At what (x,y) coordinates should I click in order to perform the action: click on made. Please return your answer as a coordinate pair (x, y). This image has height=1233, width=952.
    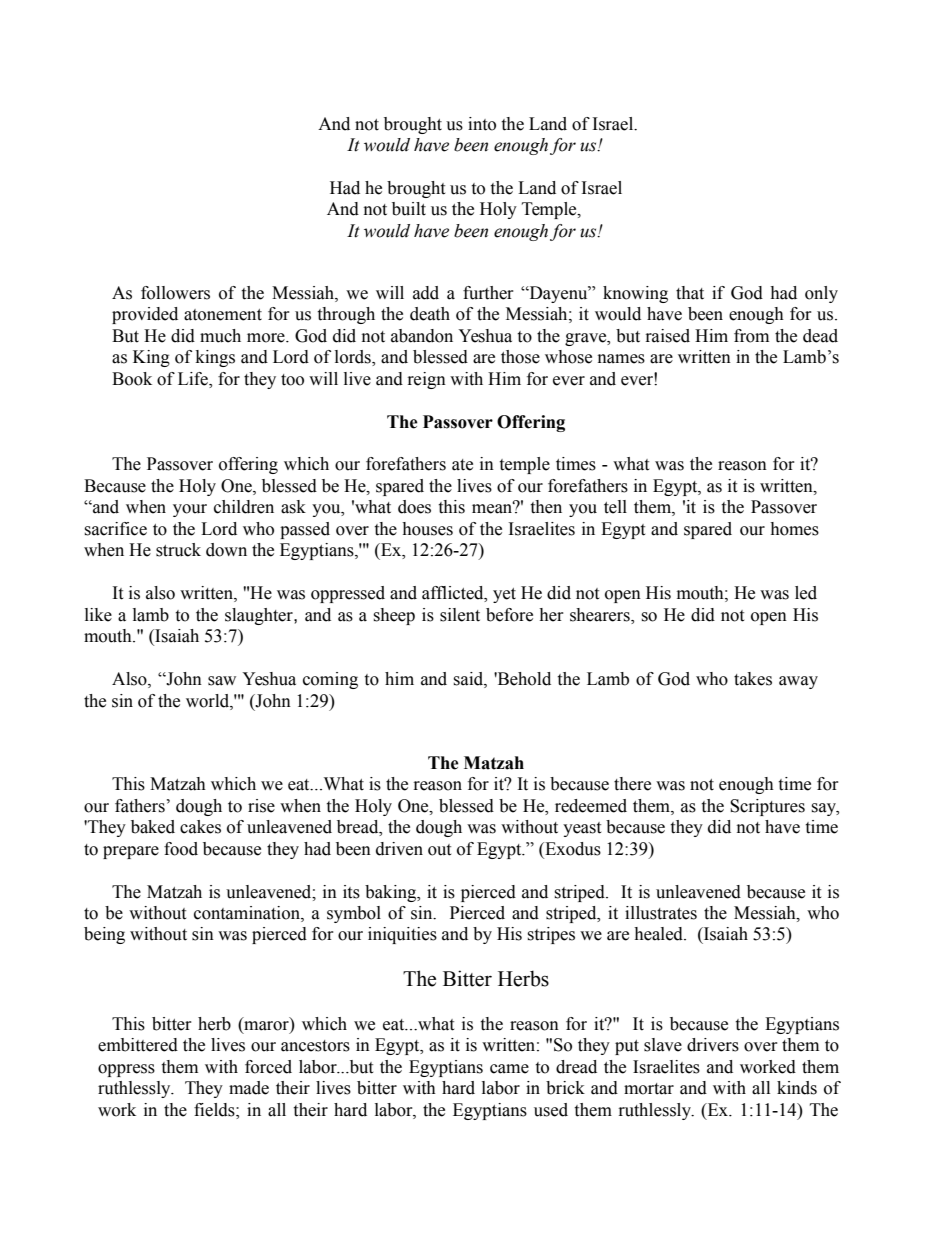
    Looking at the image, I should click on (249, 1088).
